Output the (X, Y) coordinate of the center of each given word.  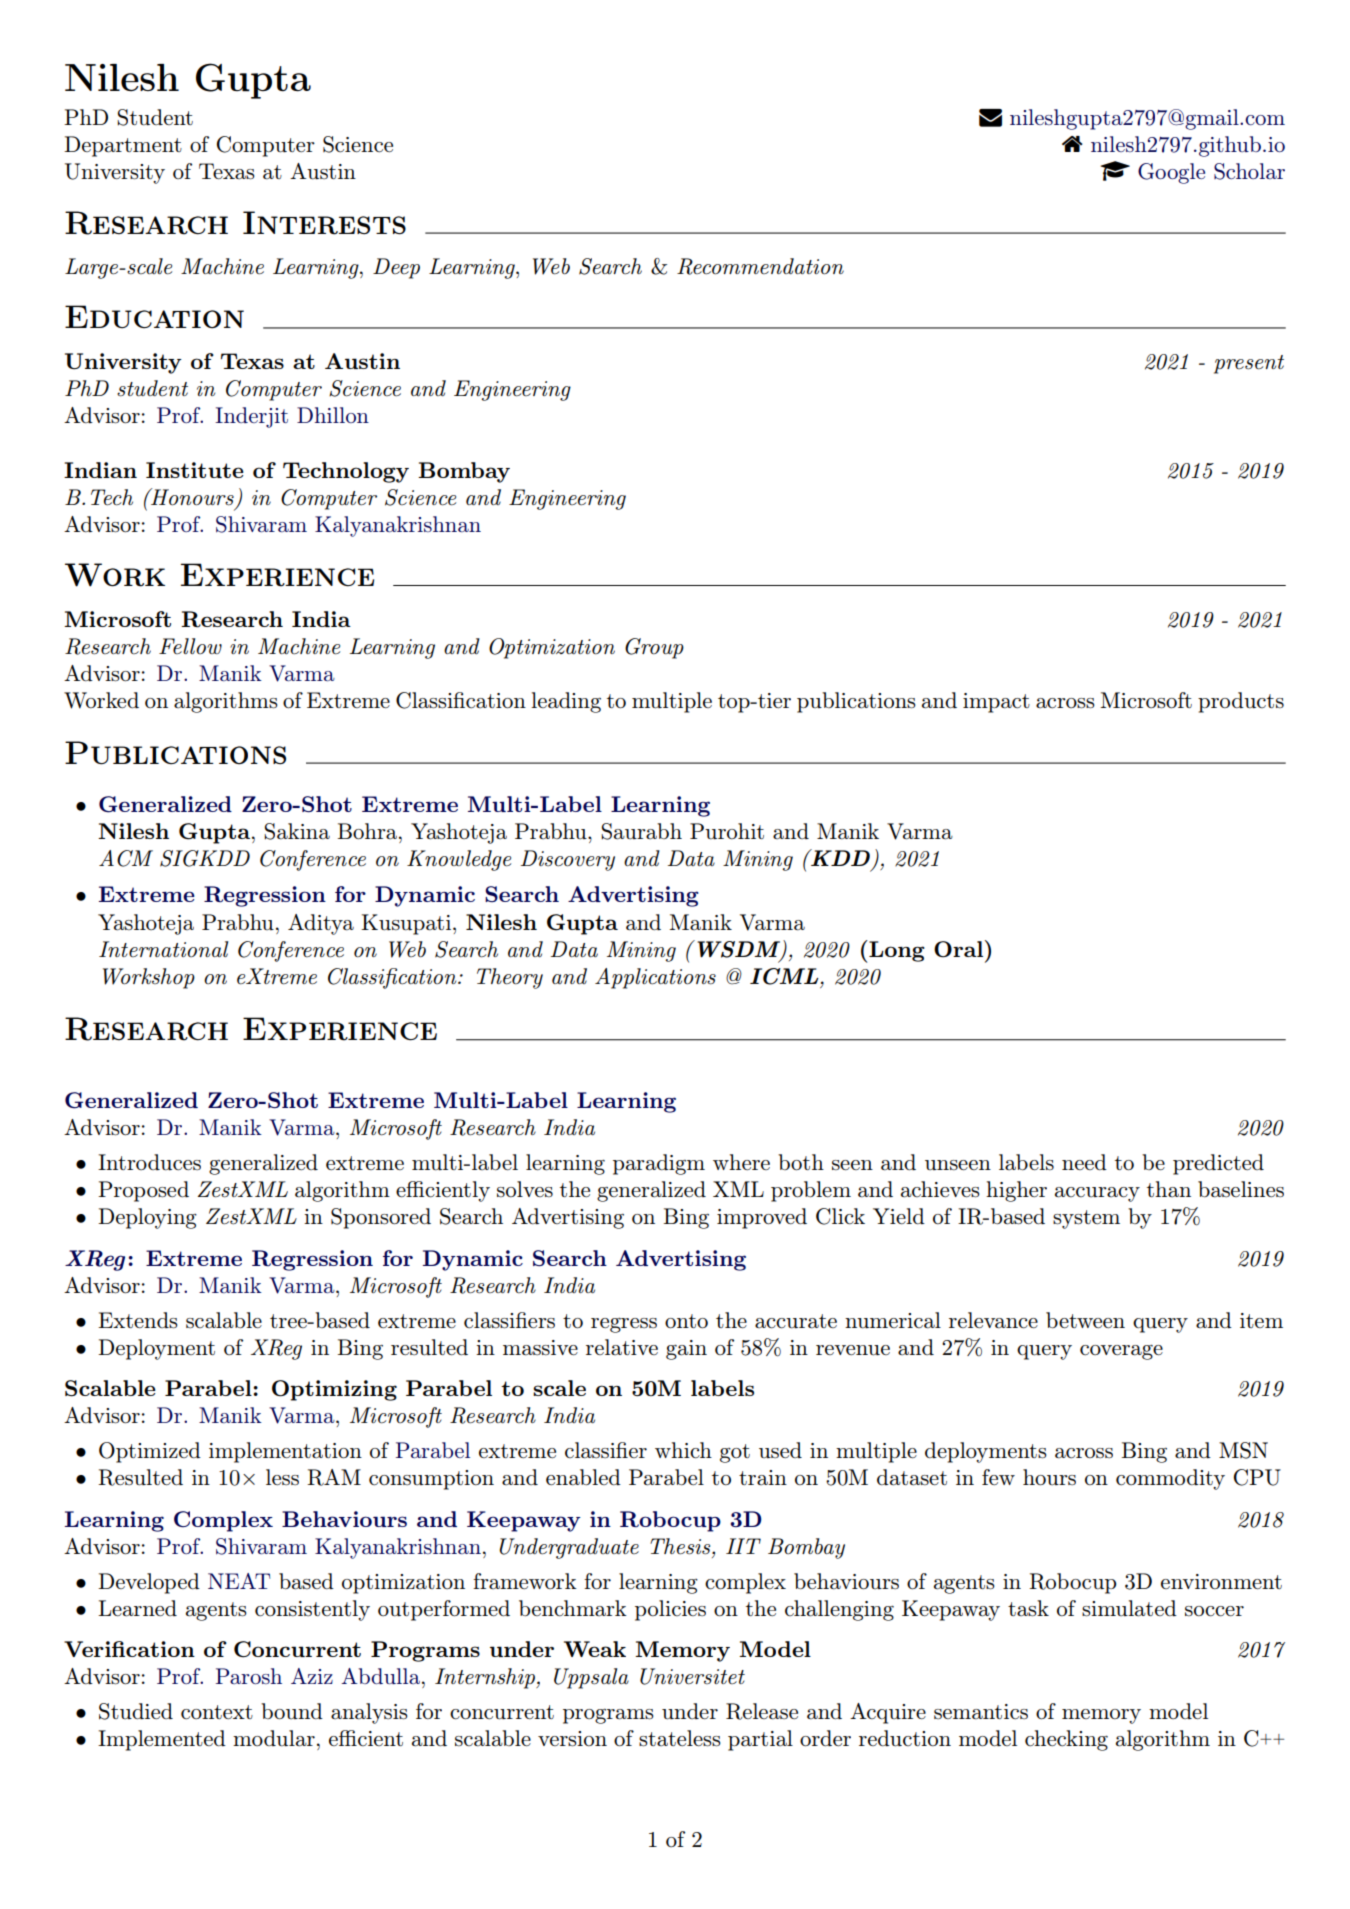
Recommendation (760, 266)
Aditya (321, 924)
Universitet (692, 1676)
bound (292, 1711)
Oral (958, 949)
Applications (655, 978)
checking (1066, 1740)
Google (1171, 173)
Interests (324, 223)
